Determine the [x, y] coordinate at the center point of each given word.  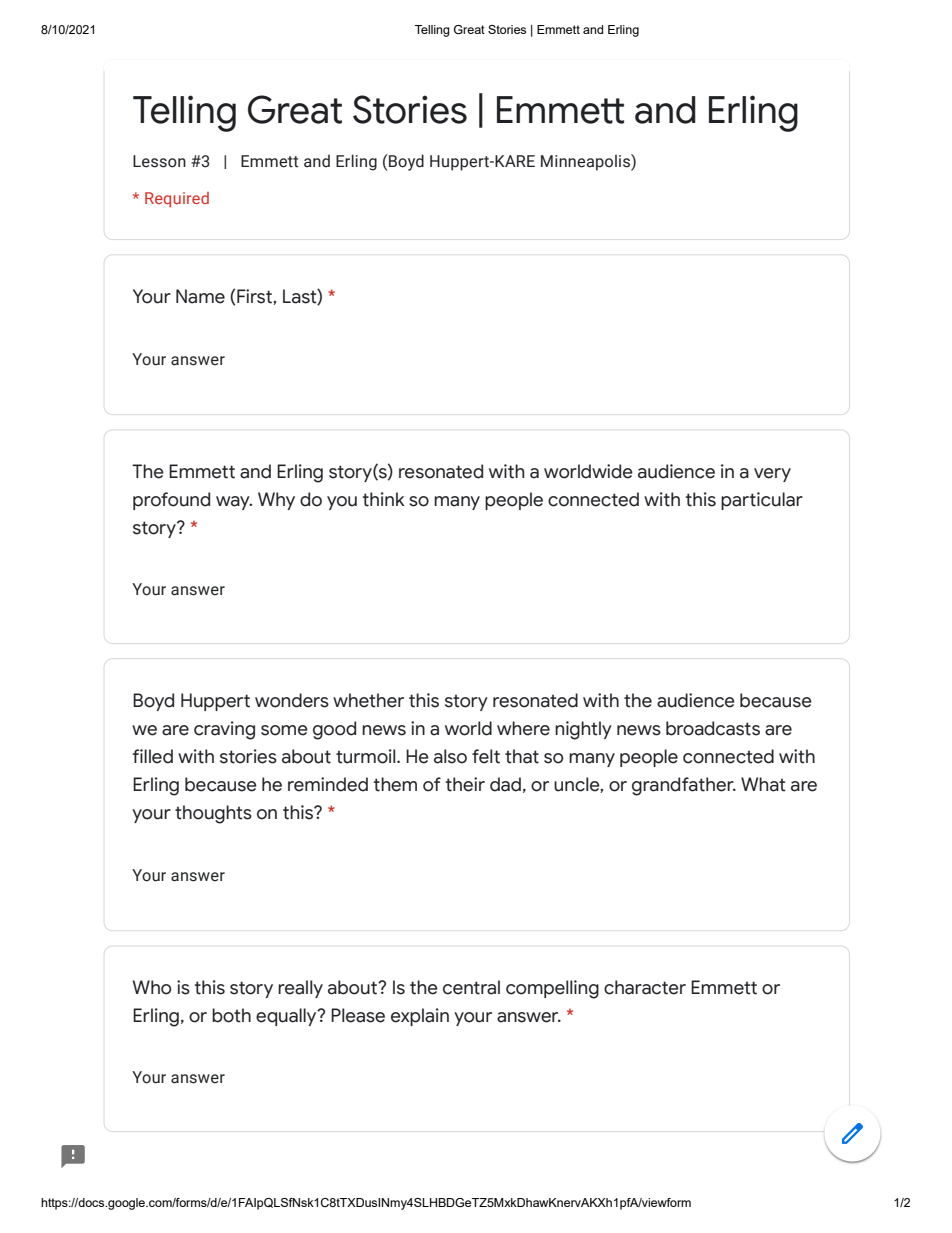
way [234, 503]
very [772, 475]
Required [177, 200]
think [384, 499]
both [231, 1015]
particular [762, 501]
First [255, 297]
